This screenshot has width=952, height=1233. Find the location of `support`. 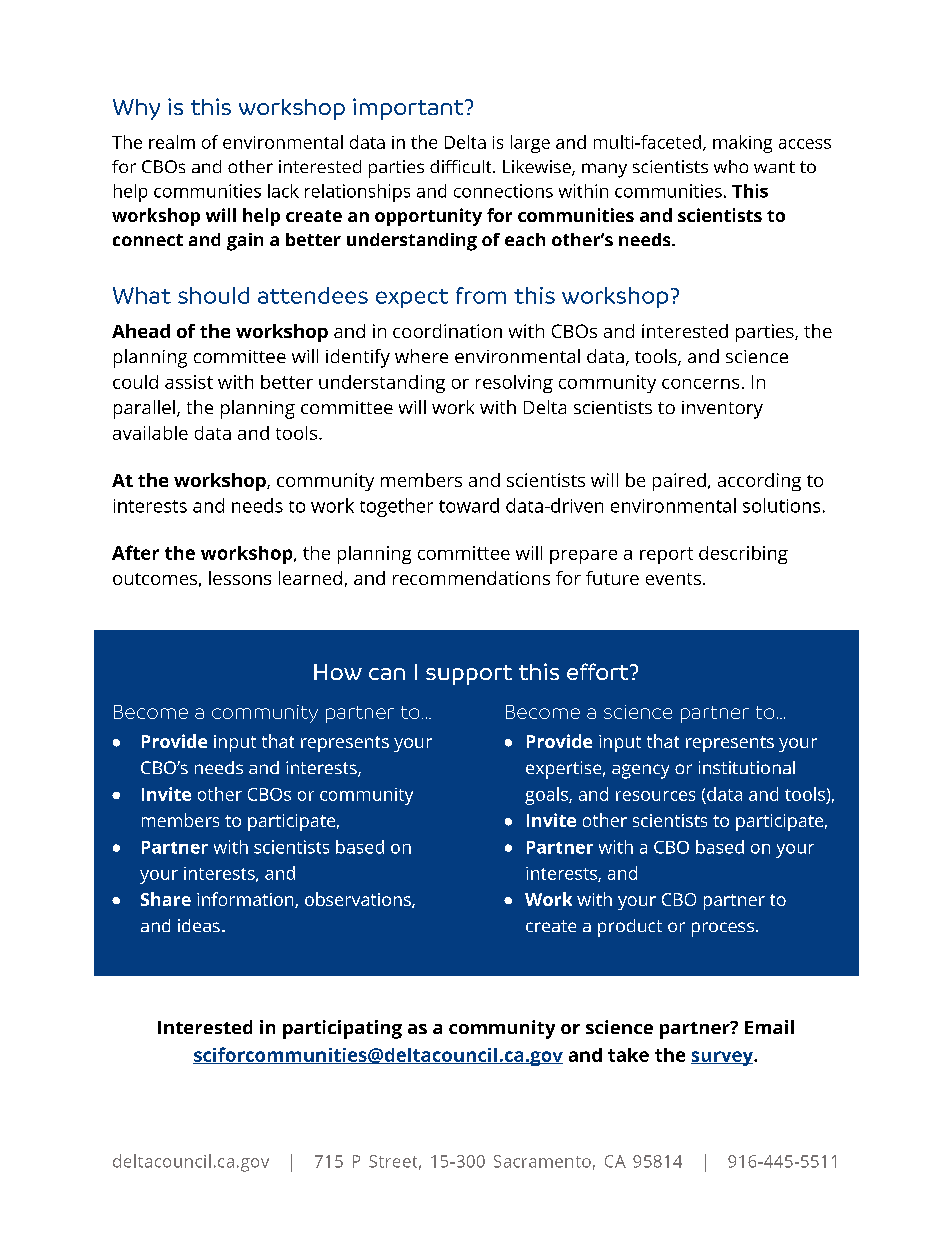

support is located at coordinates (469, 675).
